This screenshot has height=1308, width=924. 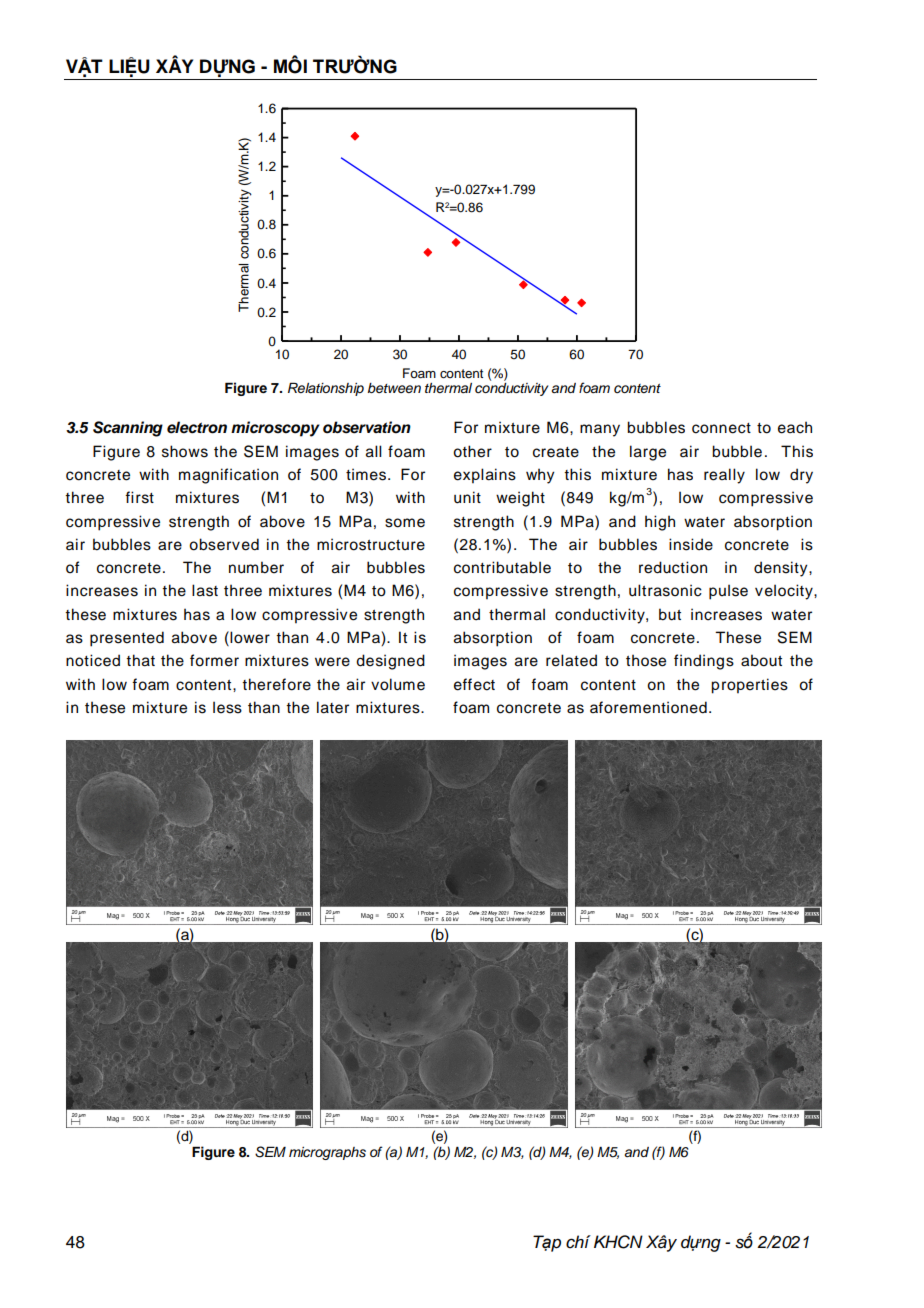 What do you see at coordinates (333, 707) in the screenshot?
I see `later` at bounding box center [333, 707].
